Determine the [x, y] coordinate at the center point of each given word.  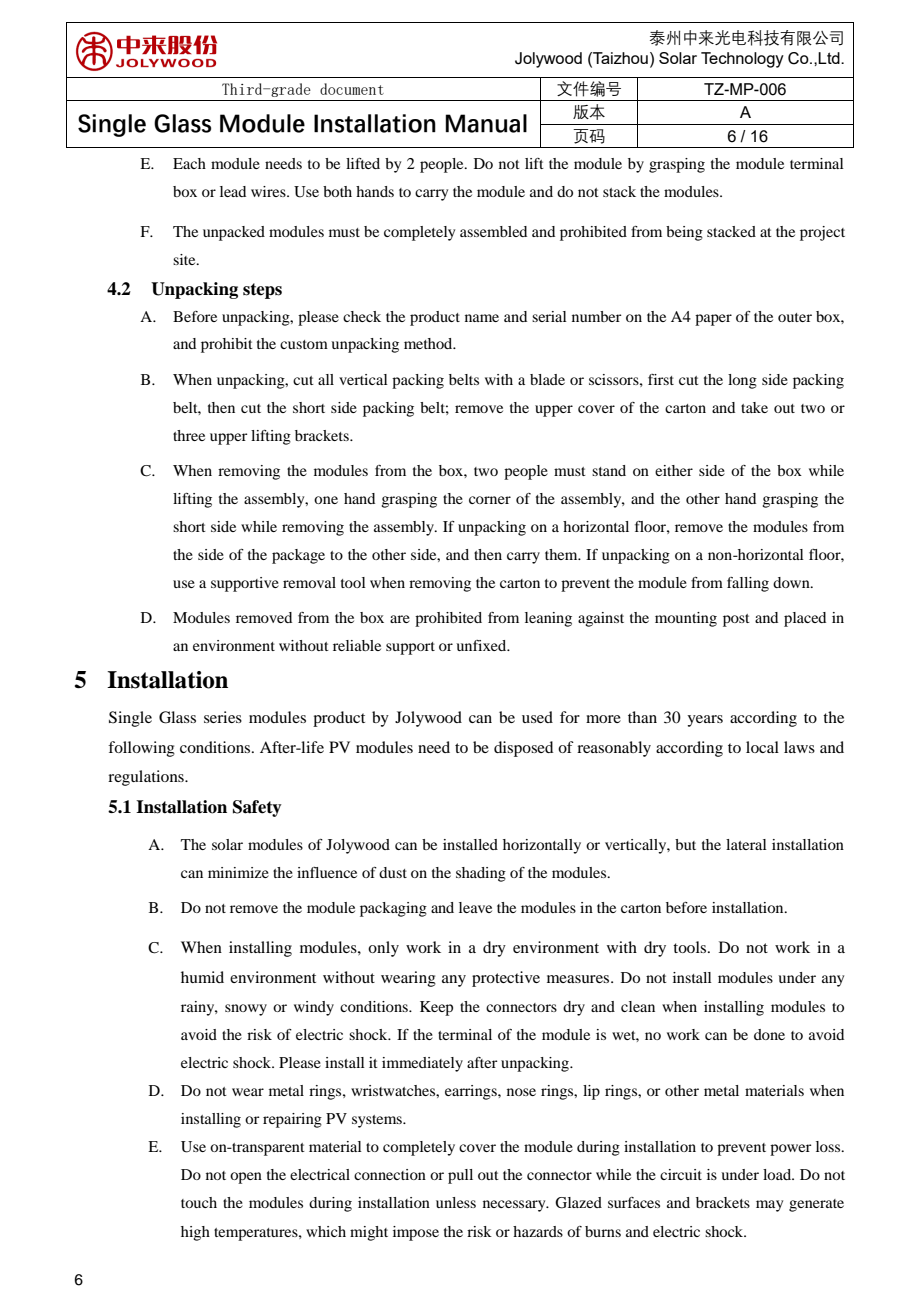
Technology [742, 60]
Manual [486, 123]
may [769, 1206]
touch [199, 1202]
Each [189, 163]
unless [456, 1202]
